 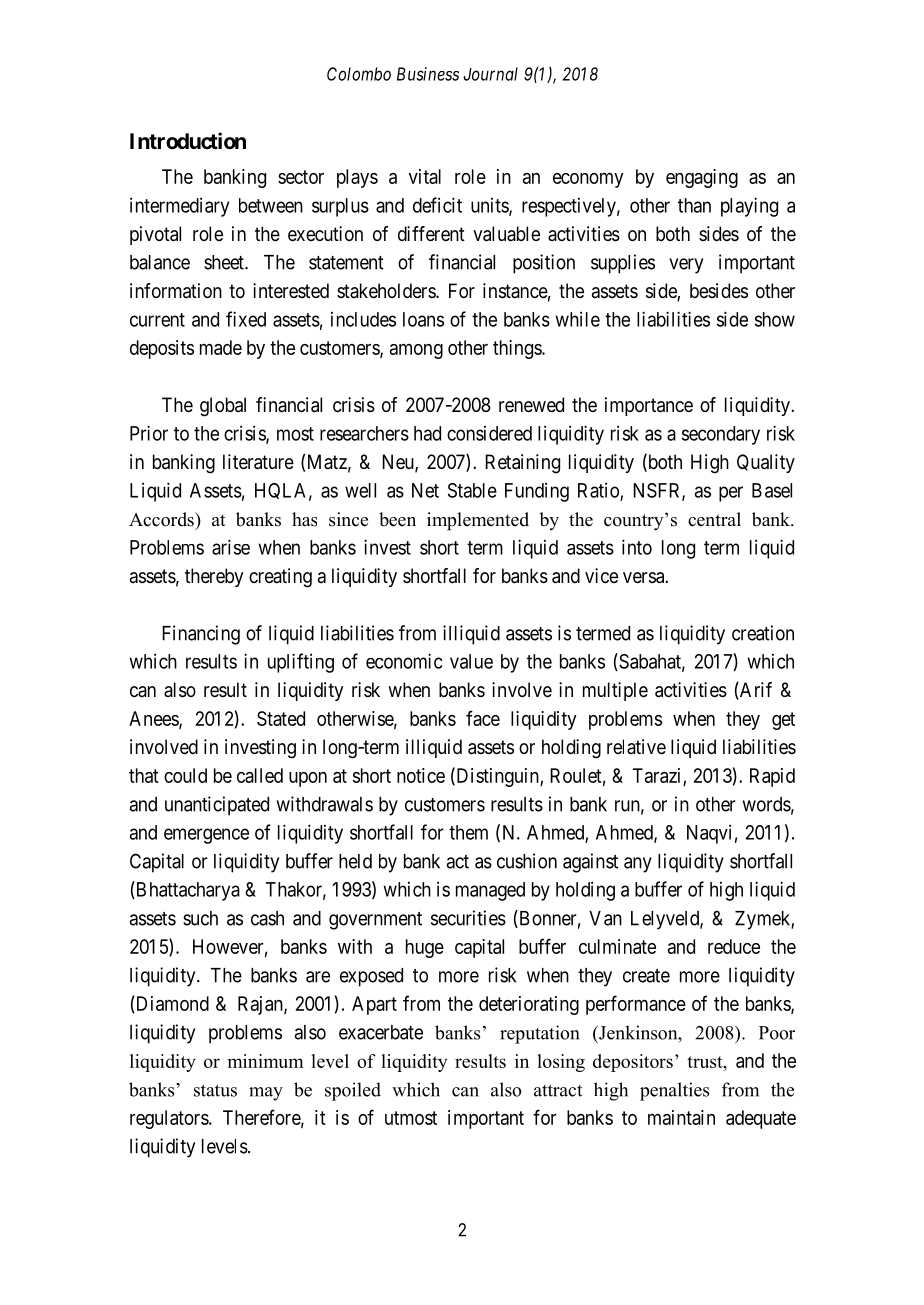 What do you see at coordinates (638, 865) in the screenshot?
I see `any` at bounding box center [638, 865].
